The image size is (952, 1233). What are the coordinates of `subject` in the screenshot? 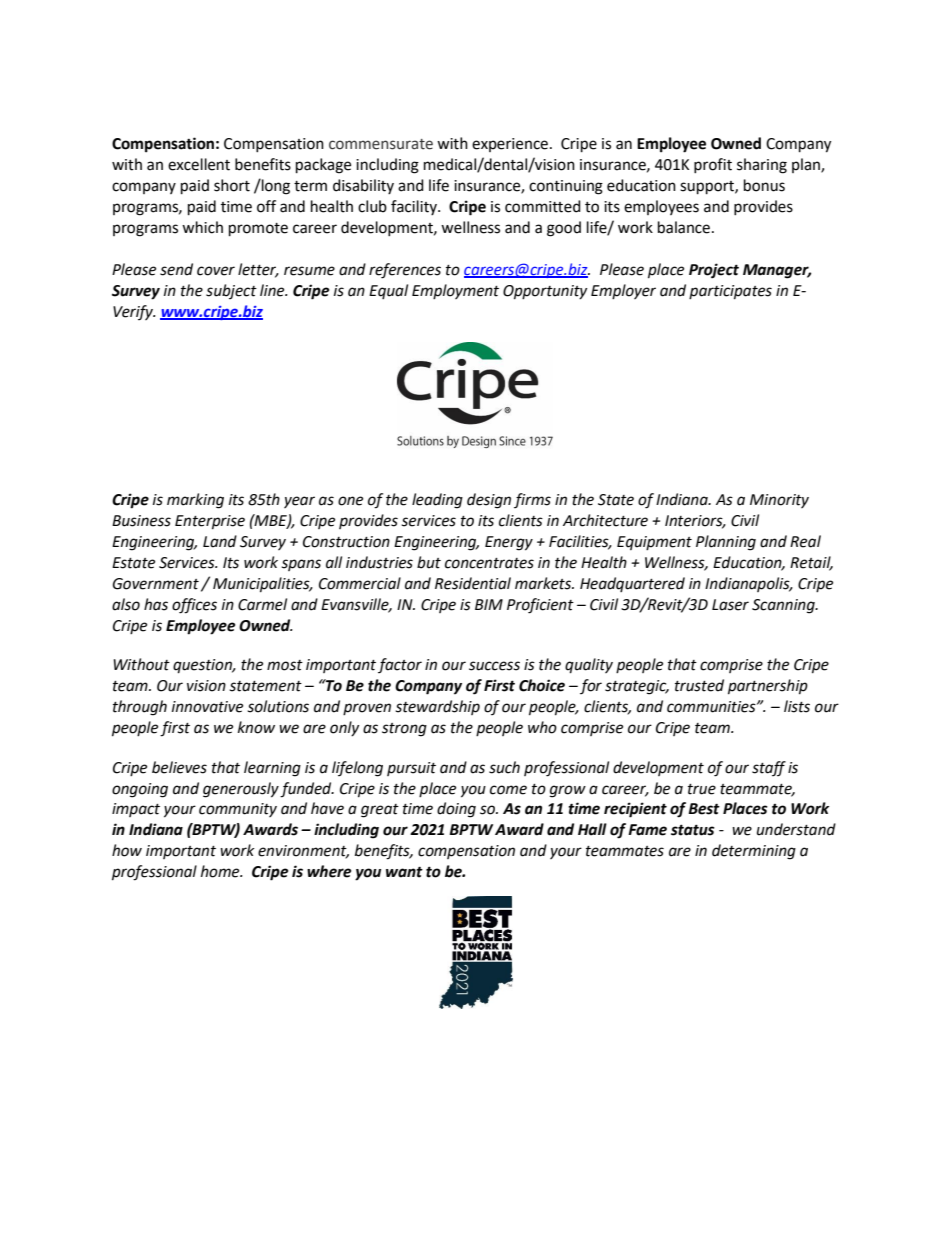 It's located at (231, 291).
